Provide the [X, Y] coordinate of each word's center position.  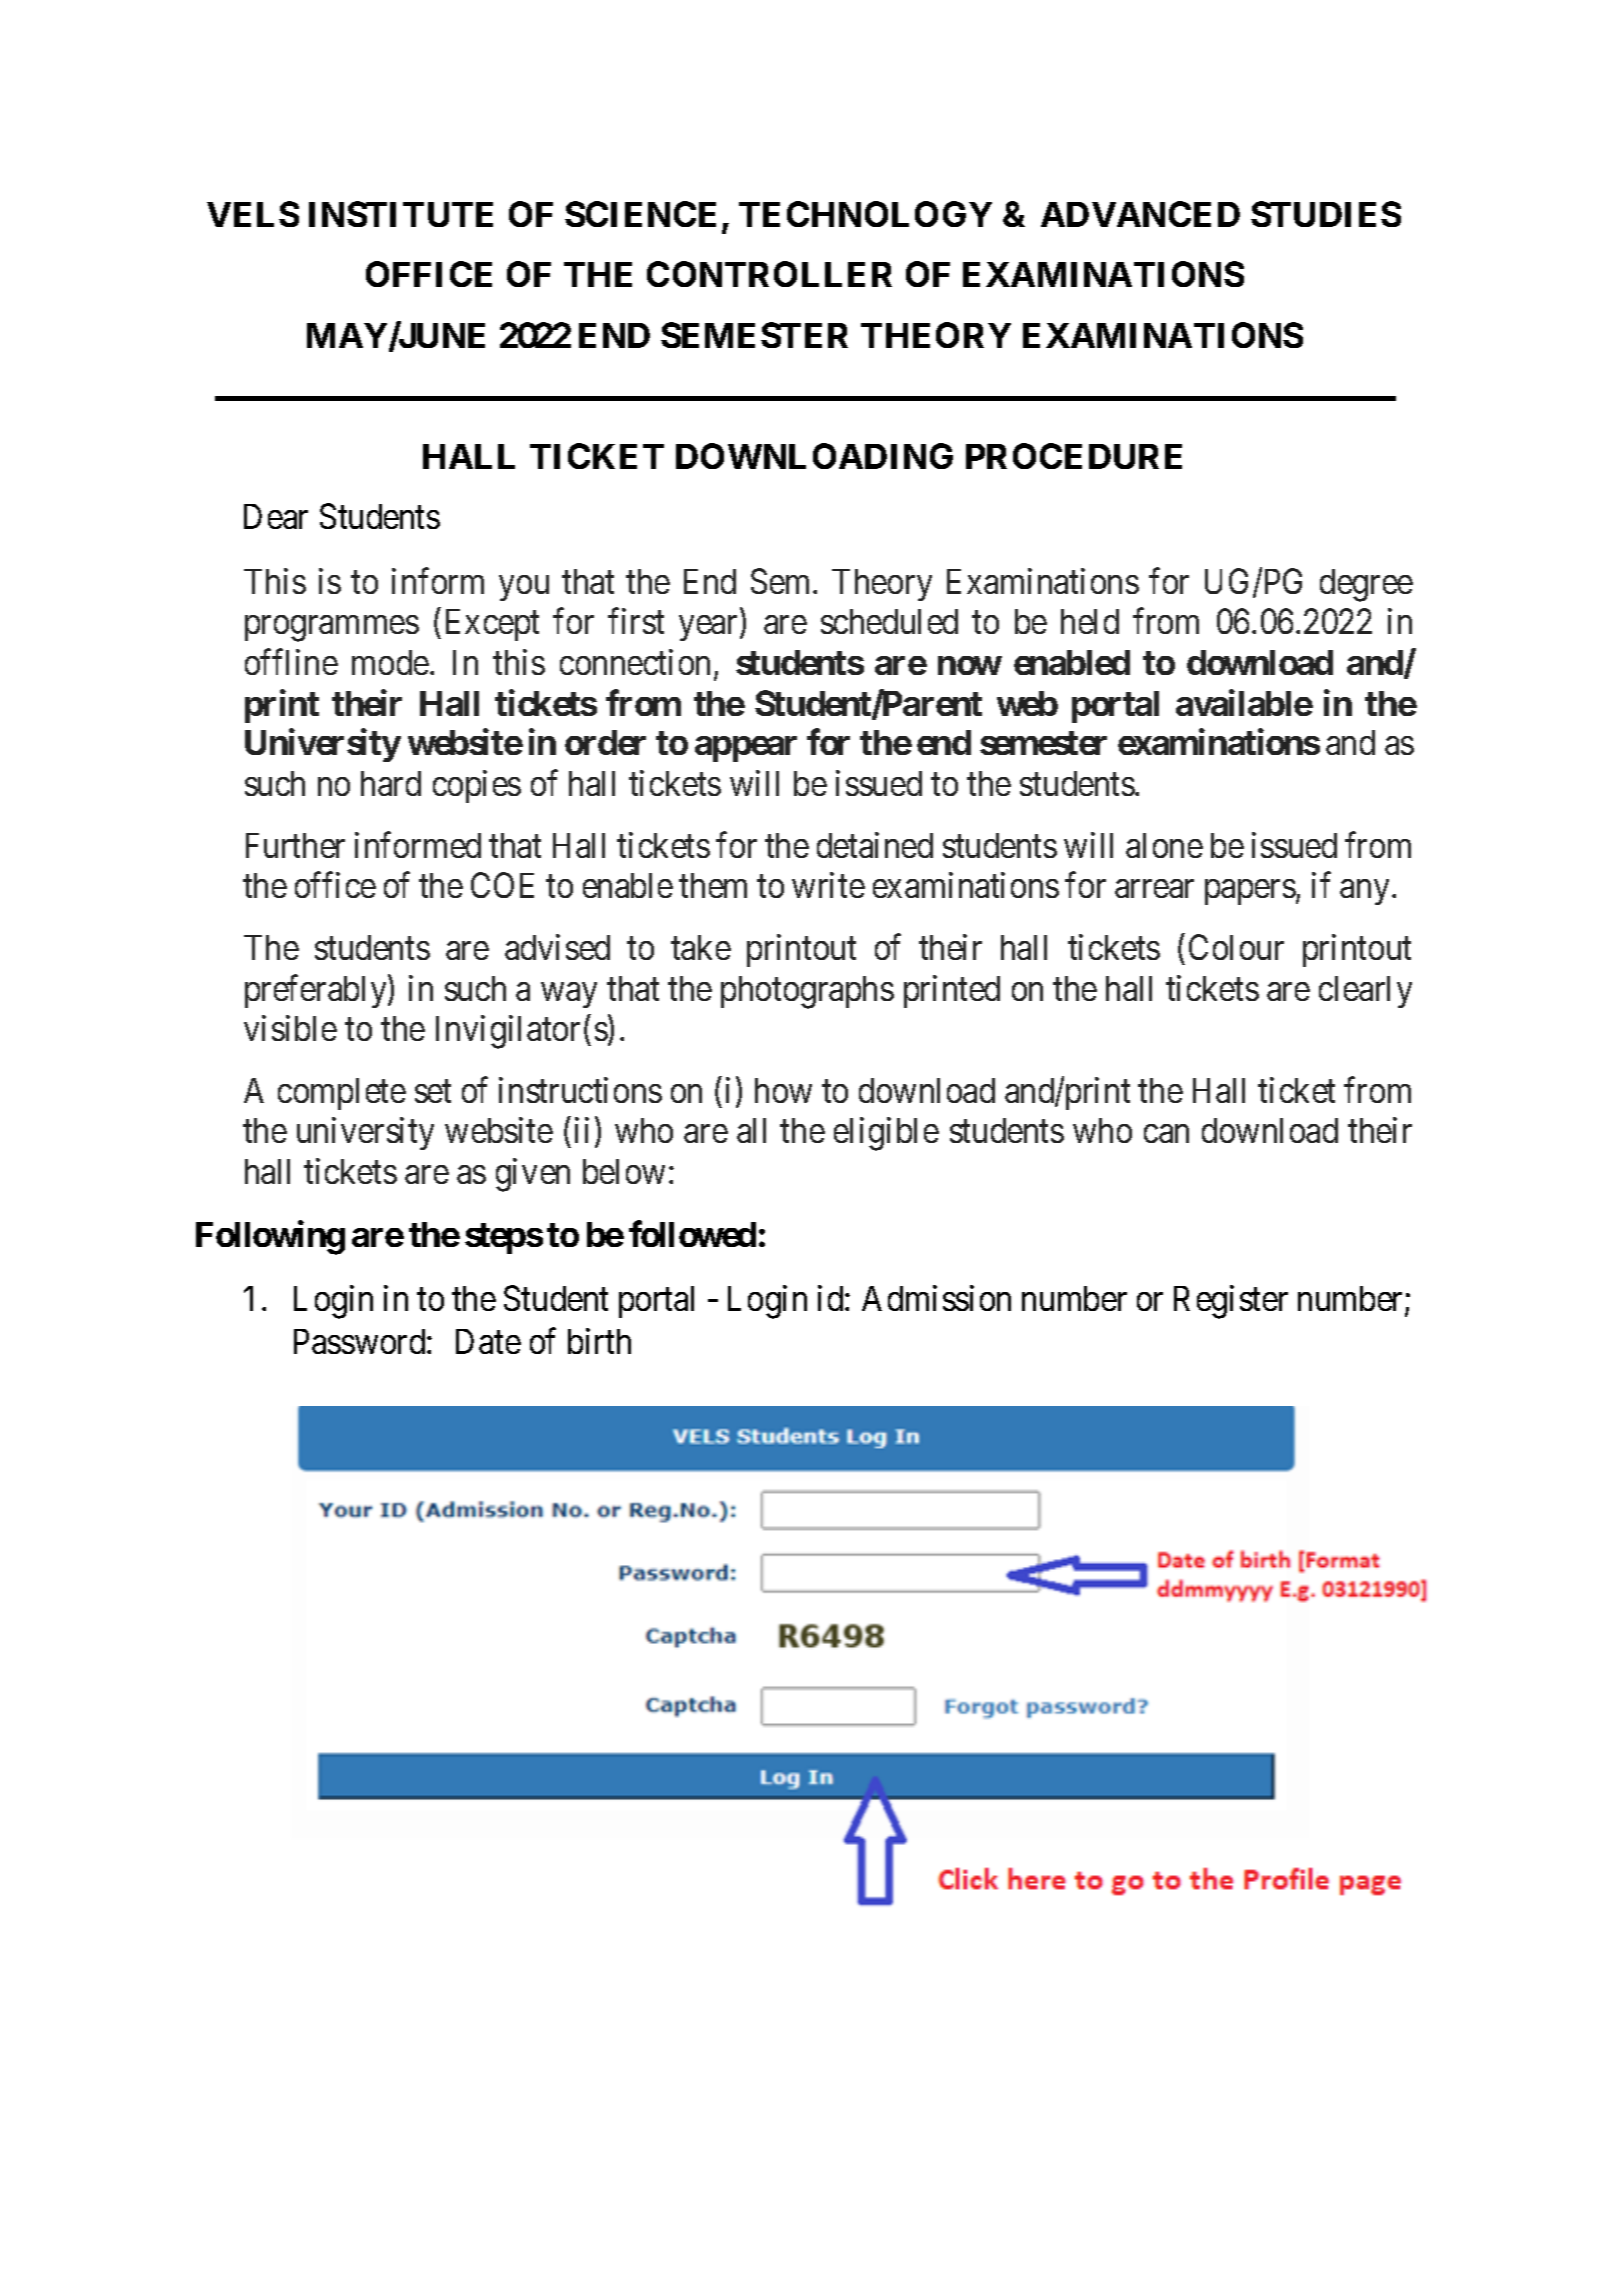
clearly [1365, 992]
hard [391, 783]
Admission [936, 1298]
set [433, 1092]
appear [746, 749]
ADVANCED [1140, 214]
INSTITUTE [401, 214]
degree [1366, 585]
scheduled [889, 621]
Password [361, 1341]
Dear [276, 516]
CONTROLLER [769, 274]
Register [1231, 1302]
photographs [807, 992]
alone [1164, 845]
